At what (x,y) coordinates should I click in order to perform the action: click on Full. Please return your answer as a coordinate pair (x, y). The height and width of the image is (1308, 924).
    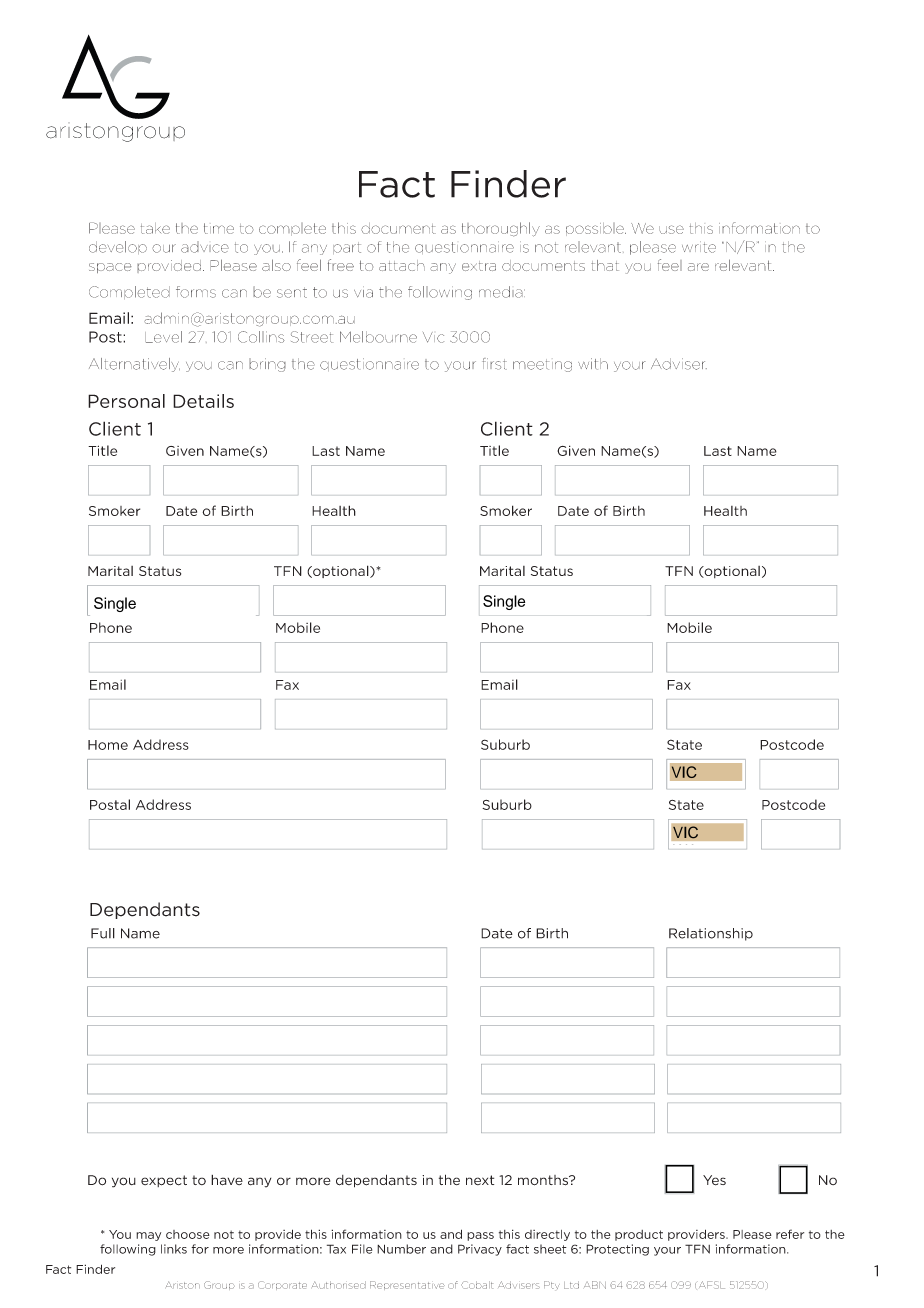
    Looking at the image, I should click on (103, 933).
